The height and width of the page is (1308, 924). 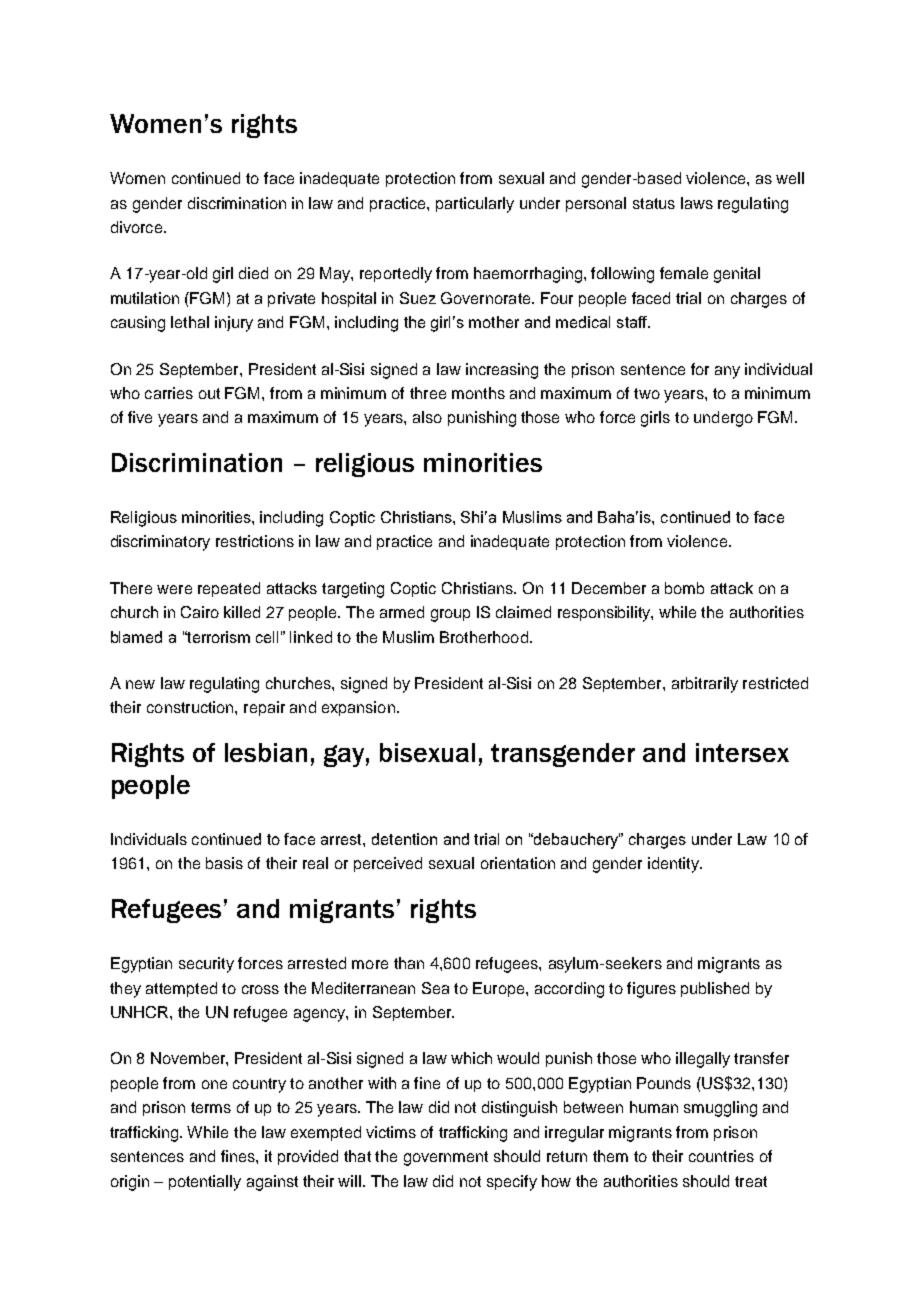 What do you see at coordinates (705, 685) in the page?
I see `arbitrarily` at bounding box center [705, 685].
